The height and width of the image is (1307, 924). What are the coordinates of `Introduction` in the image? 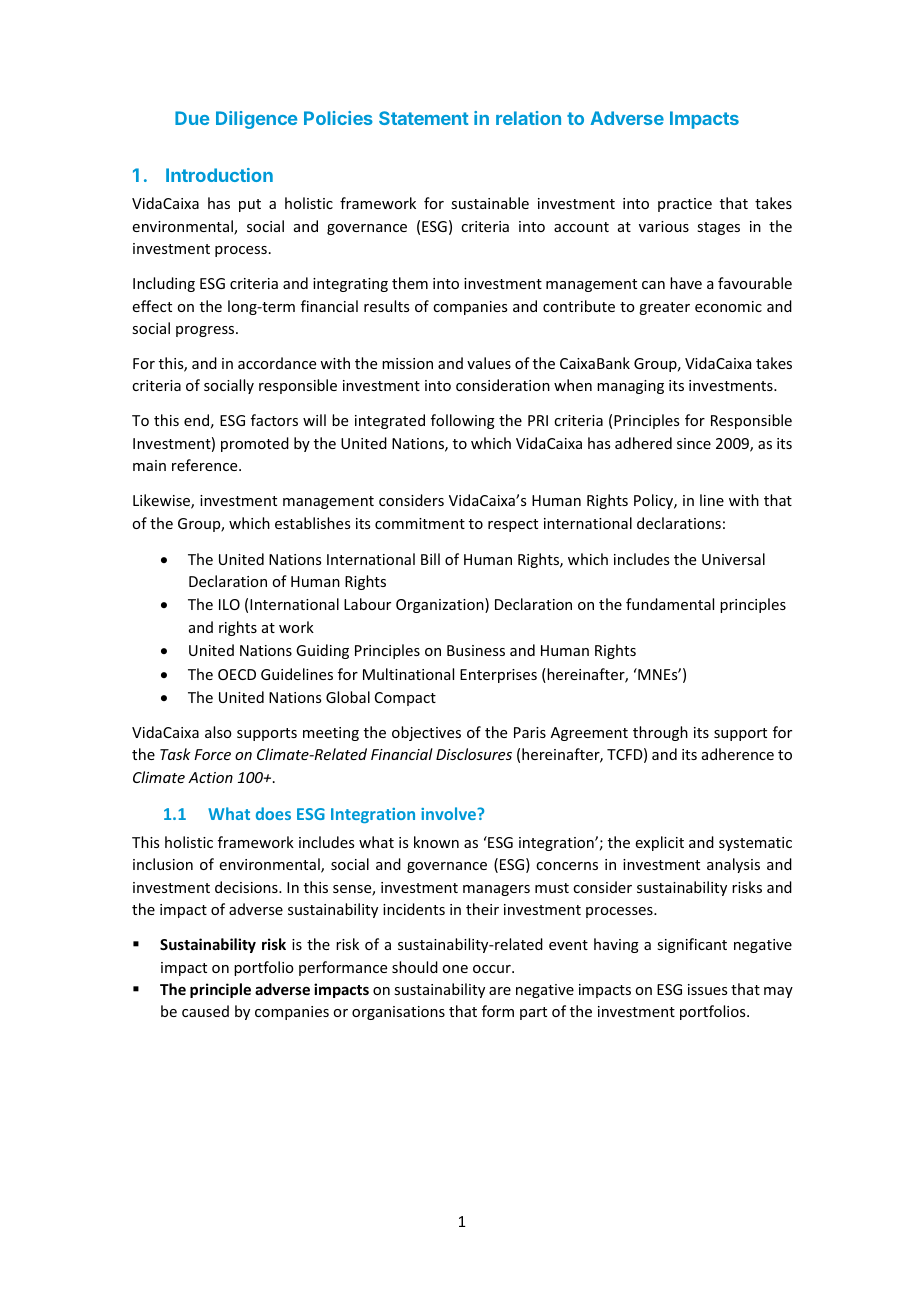 It's located at (219, 175).
